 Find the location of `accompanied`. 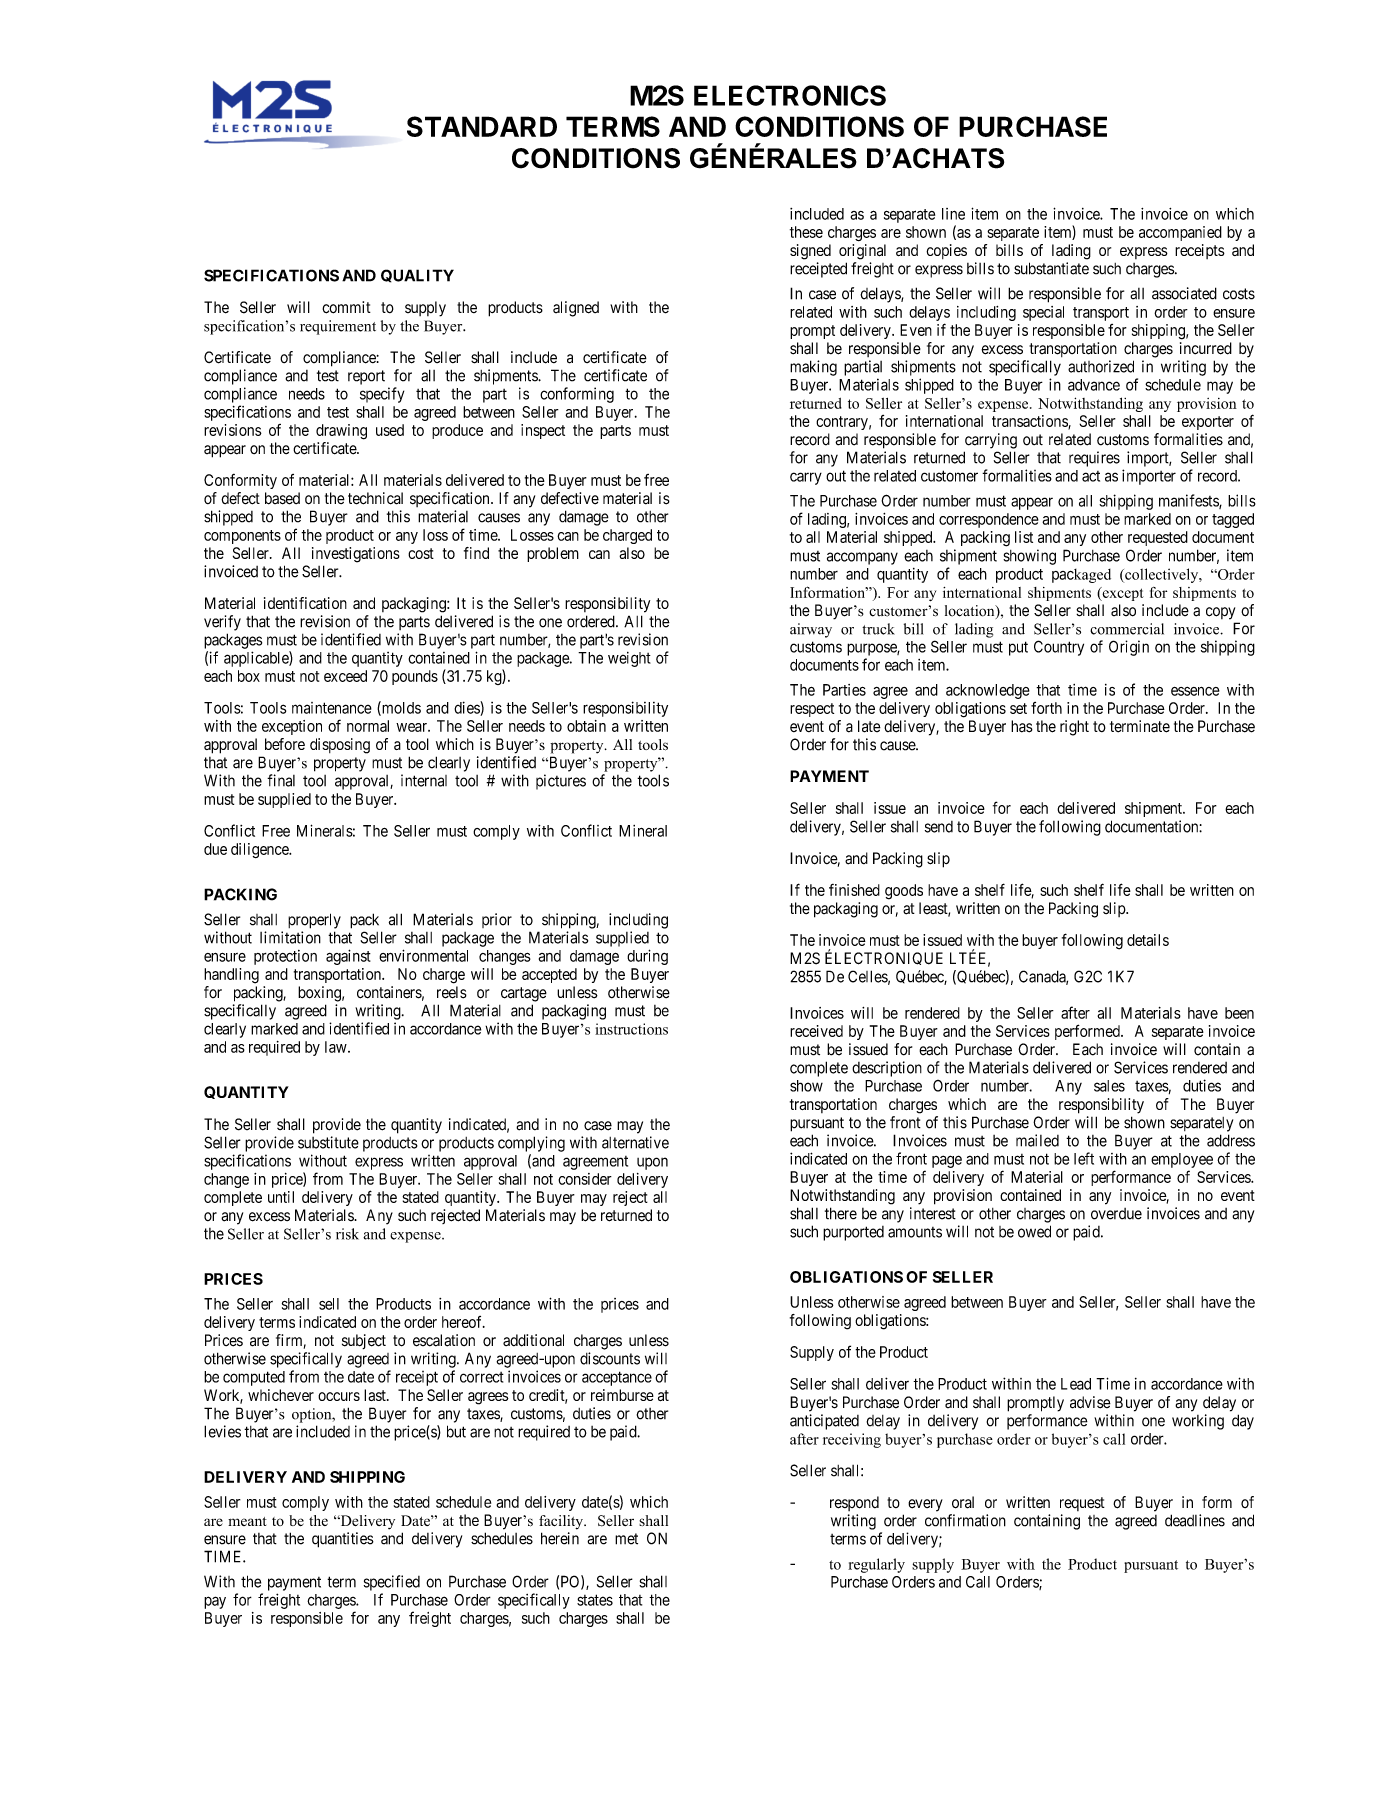

accompanied is located at coordinates (1180, 233).
